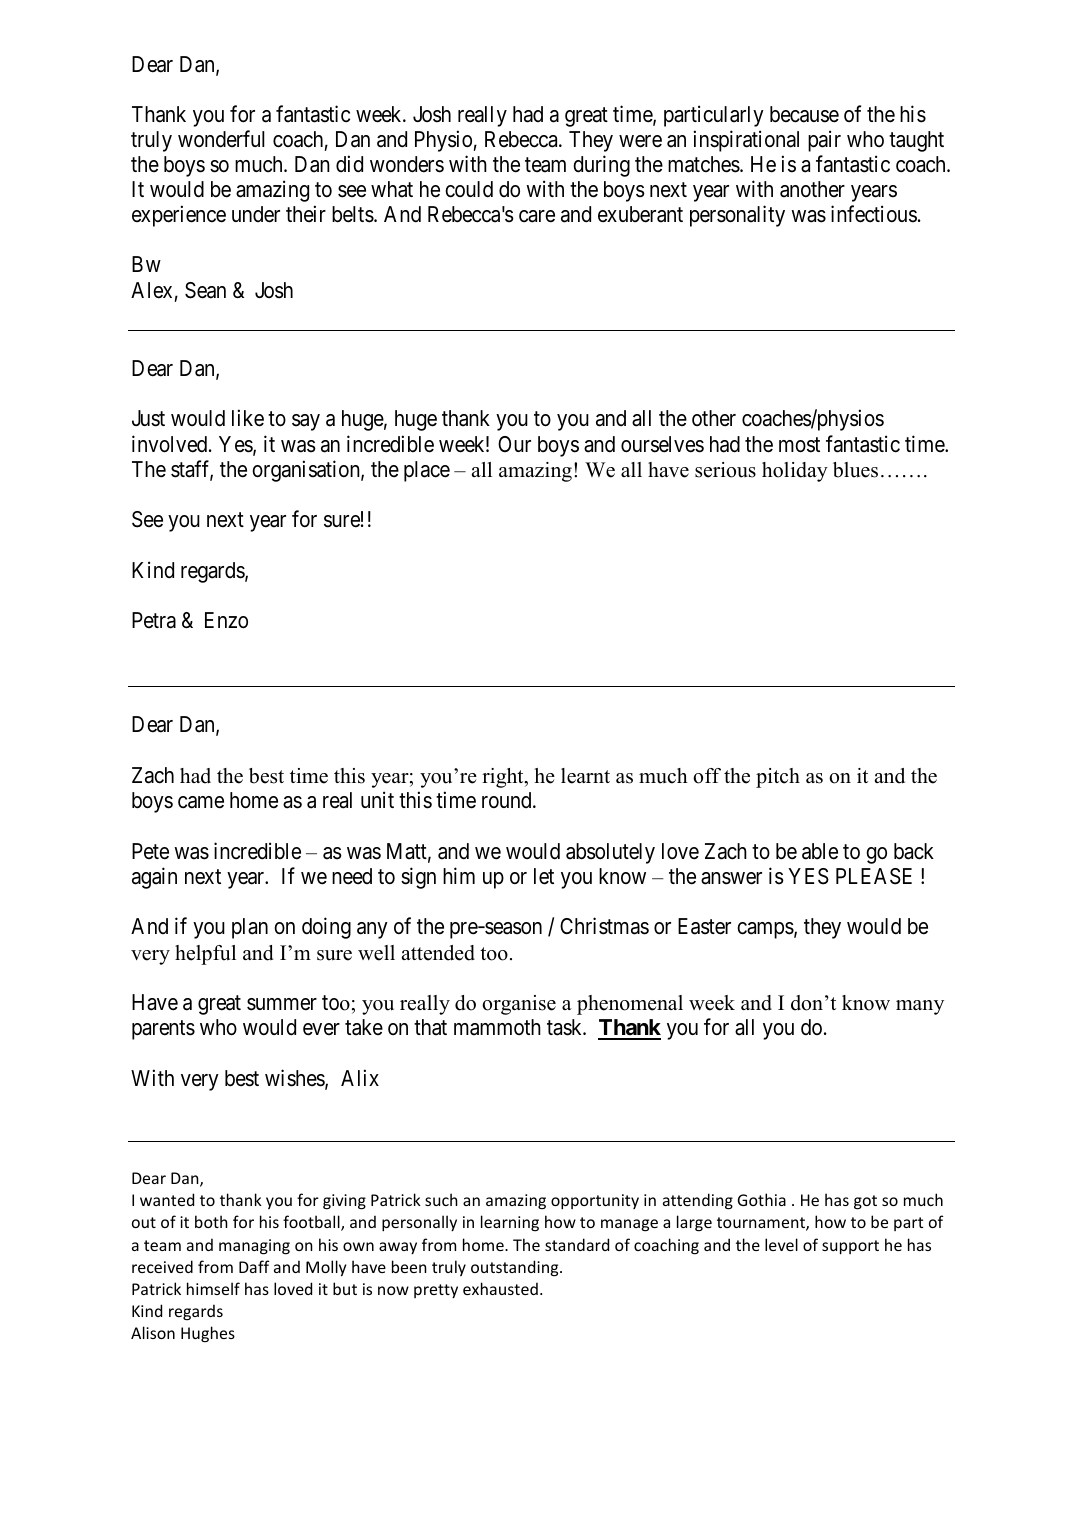  Describe the element at coordinates (920, 1007) in the page. I see `many` at that location.
